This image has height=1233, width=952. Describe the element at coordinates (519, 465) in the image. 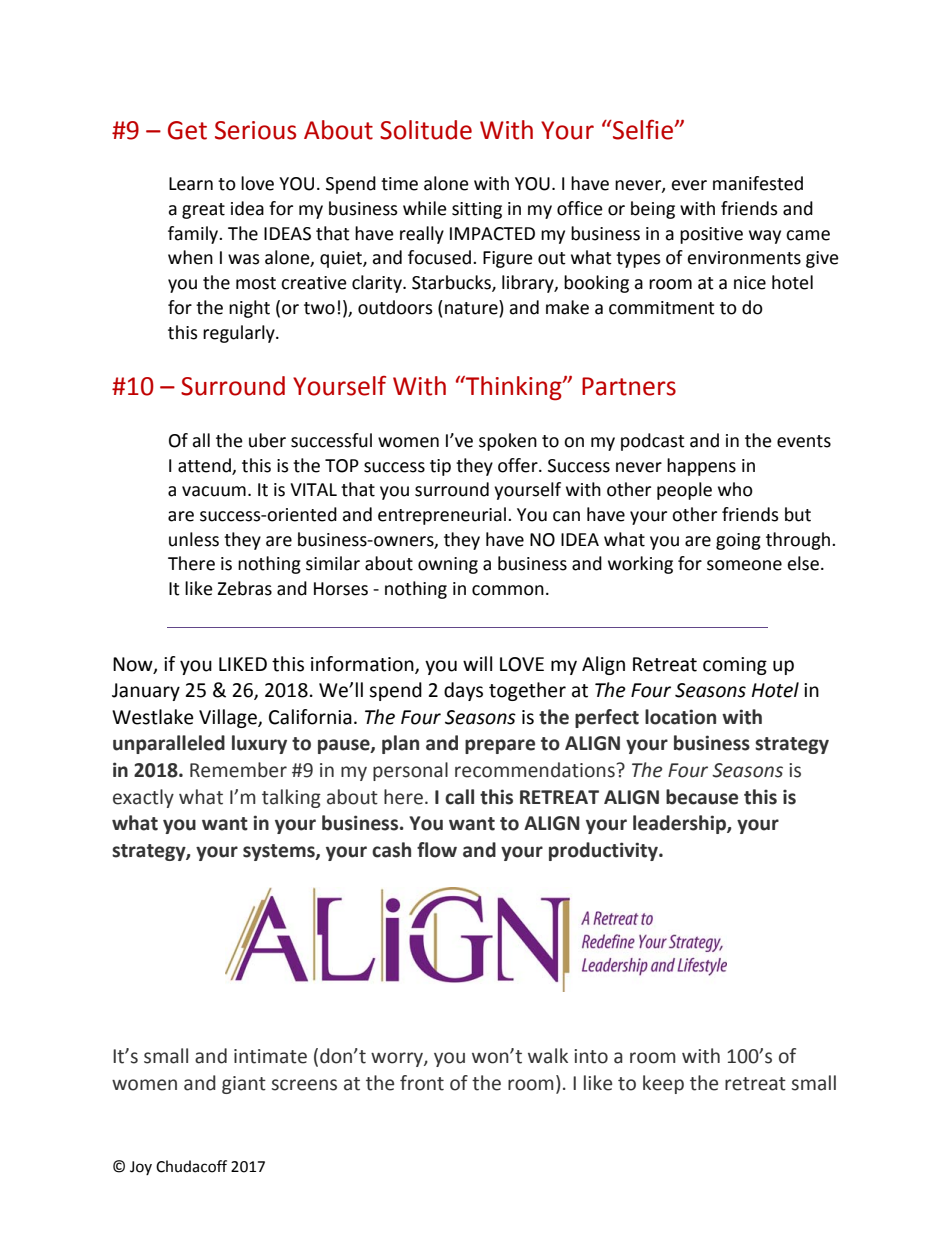

I see `offer` at that location.
